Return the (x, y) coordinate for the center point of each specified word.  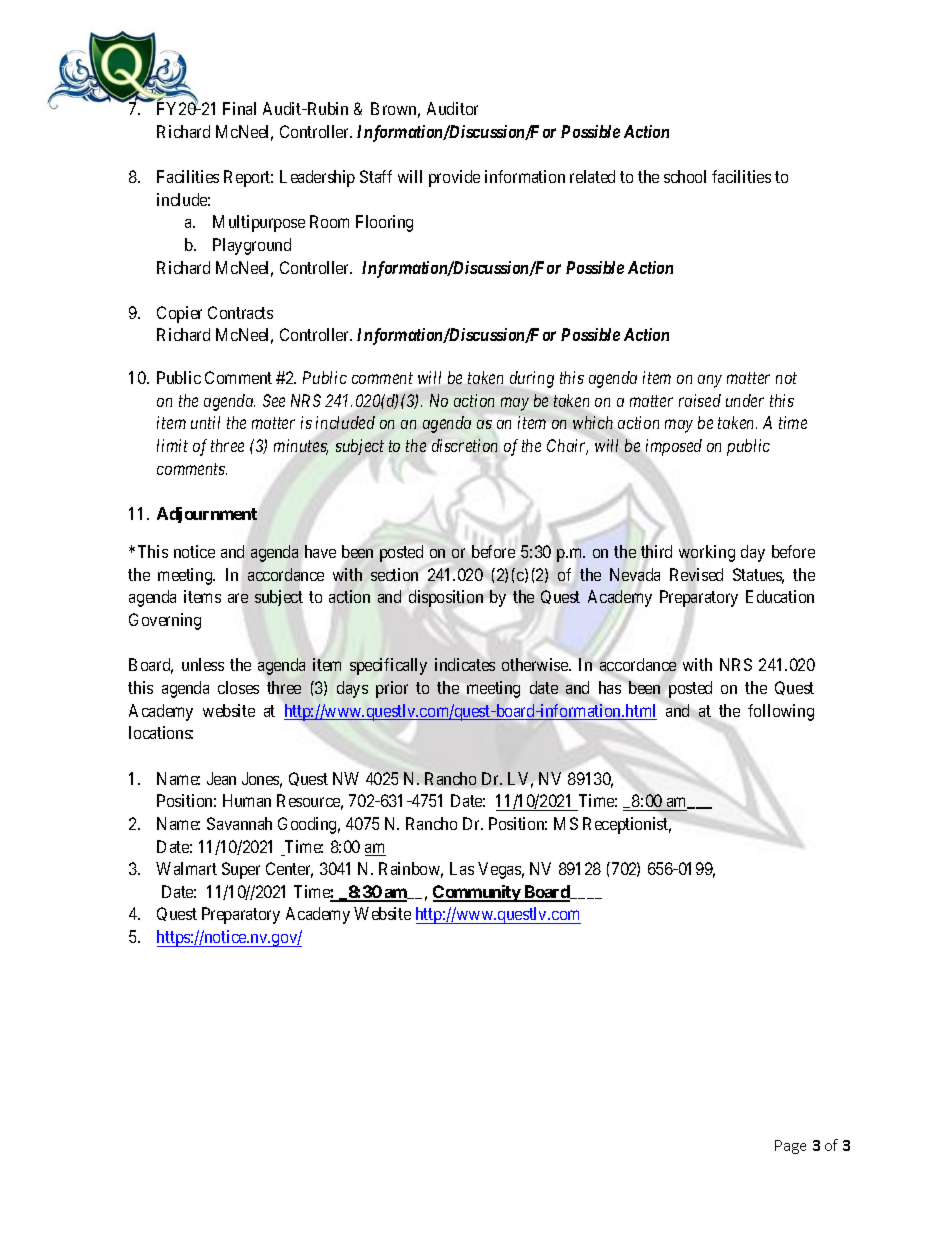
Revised (696, 574)
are (238, 598)
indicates (465, 664)
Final (239, 108)
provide (454, 178)
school (685, 176)
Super (241, 870)
